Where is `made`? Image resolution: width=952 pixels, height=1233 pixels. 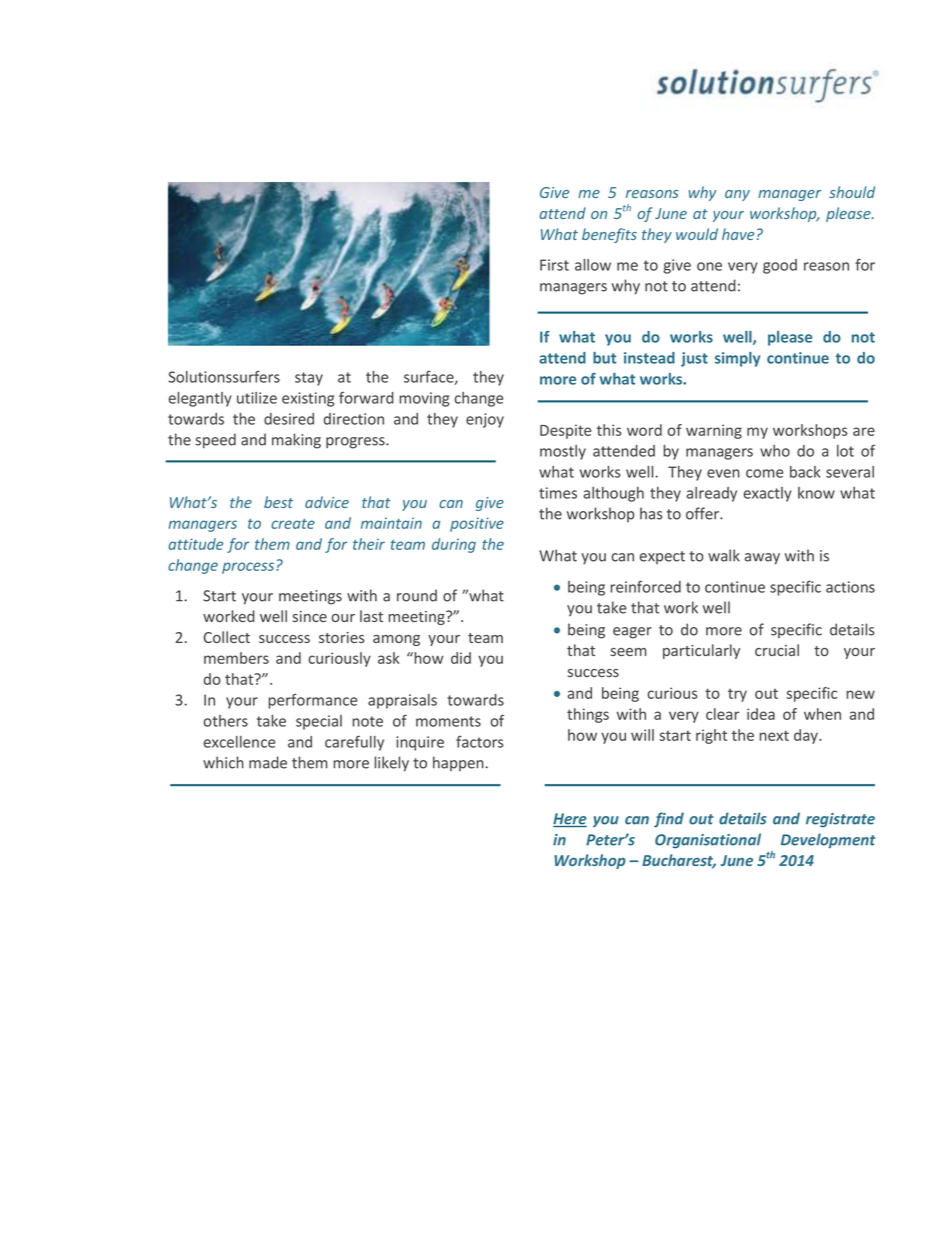
made is located at coordinates (268, 762).
